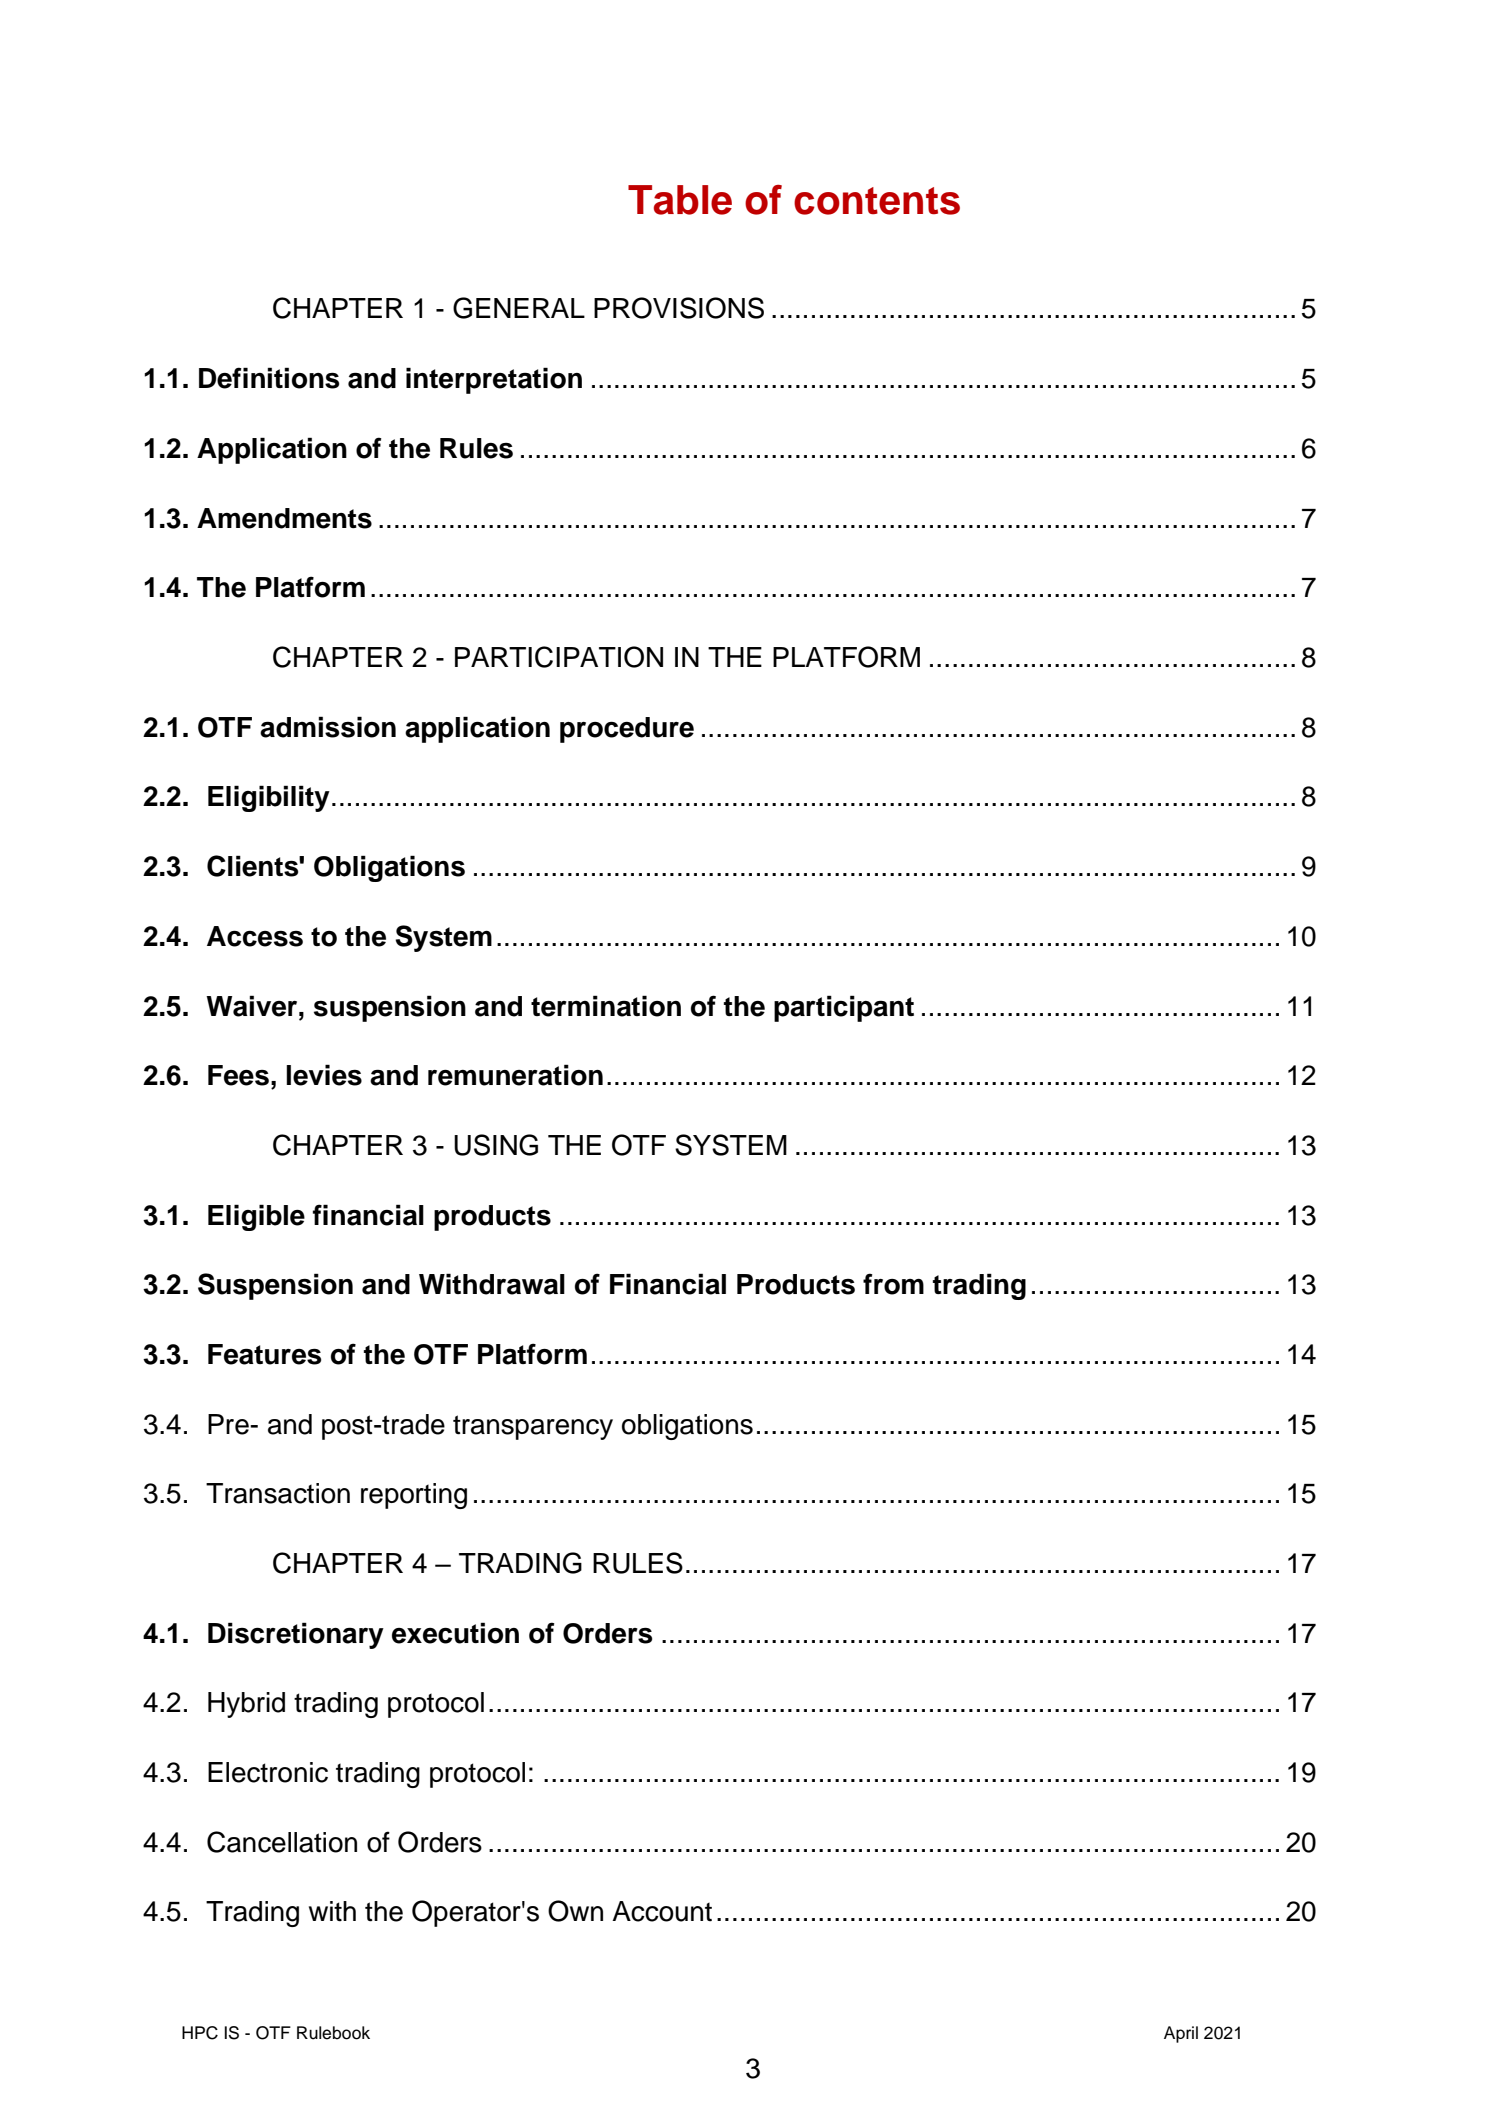 The image size is (1499, 2122). Describe the element at coordinates (627, 730) in the screenshot. I see `procedure` at that location.
